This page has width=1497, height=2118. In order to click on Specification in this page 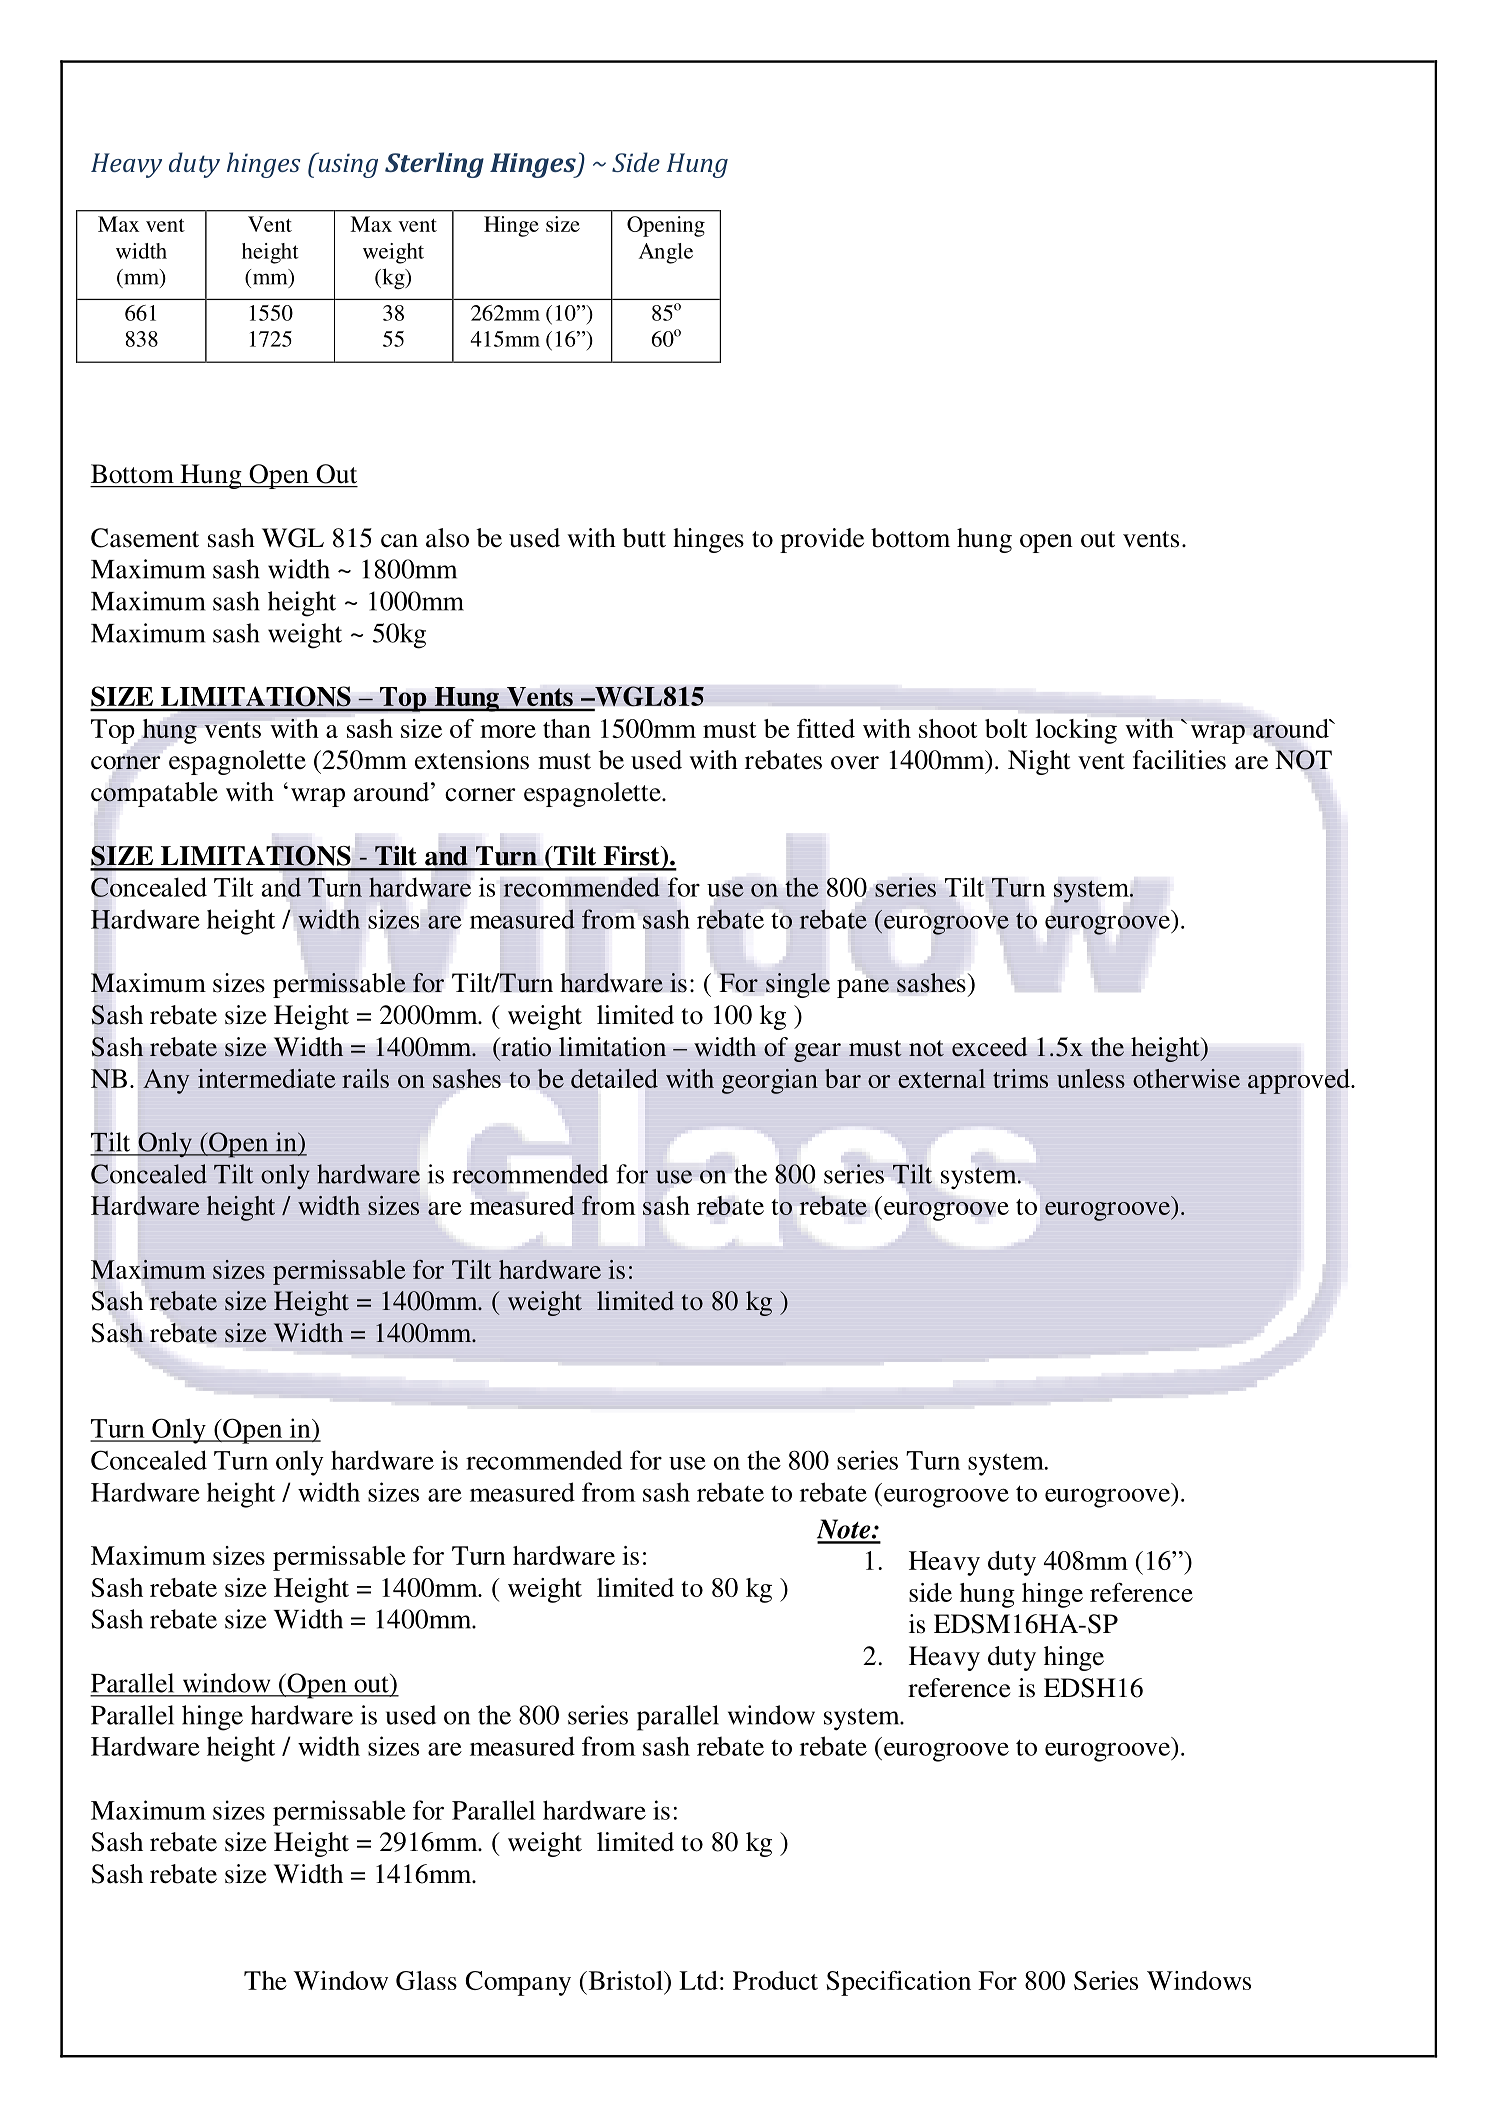, I will do `click(898, 1983)`.
